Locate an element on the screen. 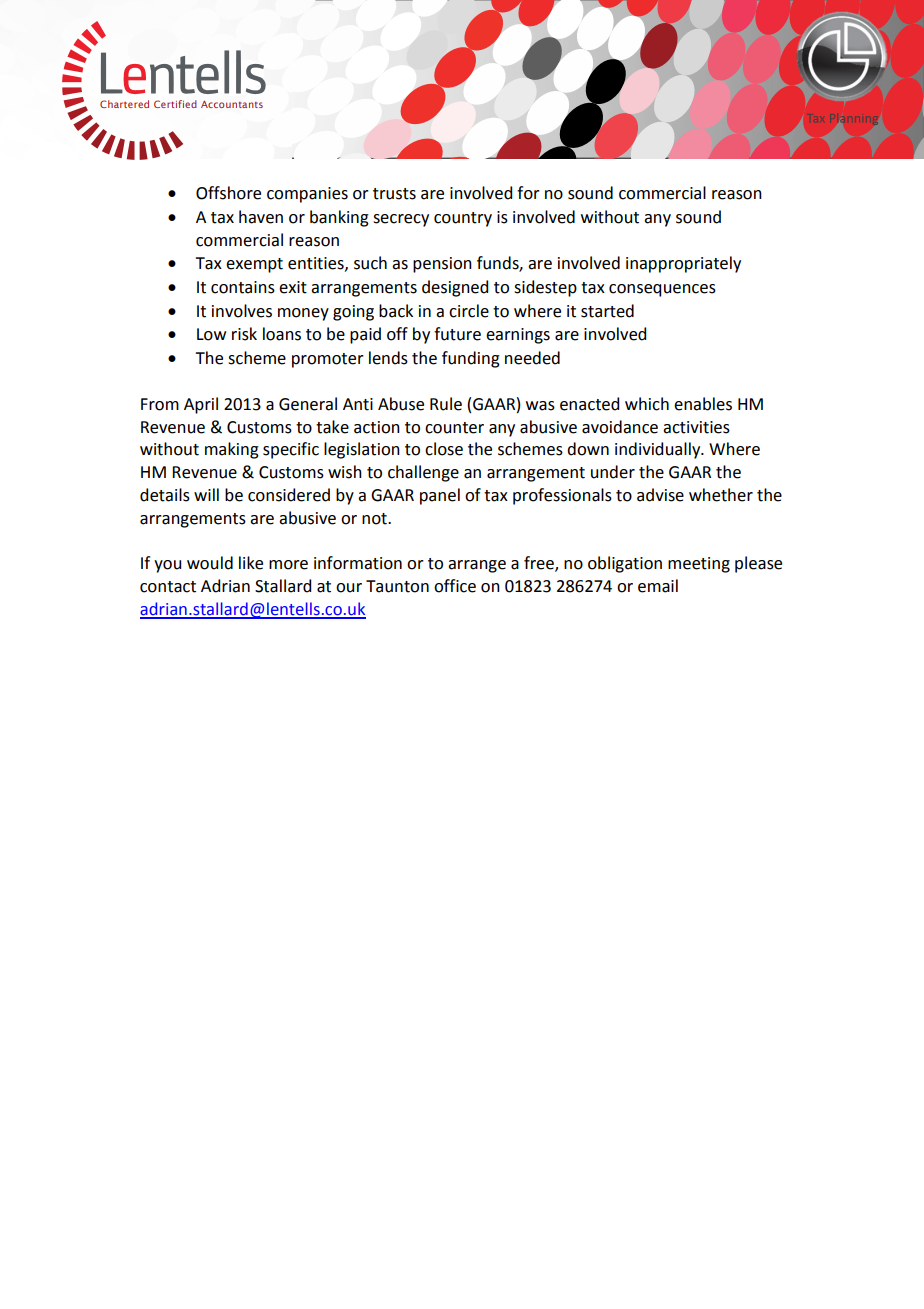 This screenshot has width=924, height=1309. trusts is located at coordinates (394, 194).
